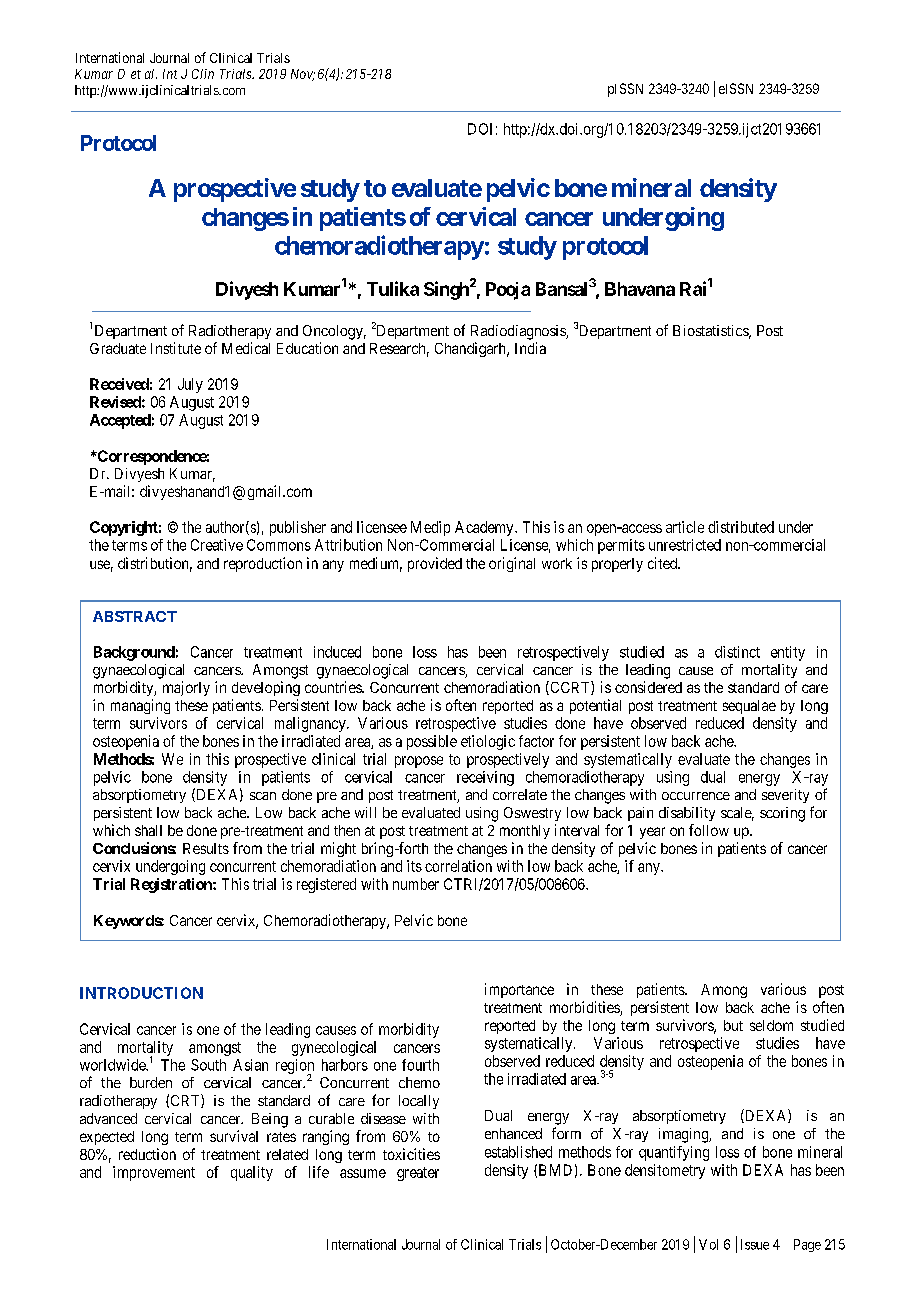 The image size is (924, 1308). What do you see at coordinates (530, 348) in the image?
I see `India` at bounding box center [530, 348].
